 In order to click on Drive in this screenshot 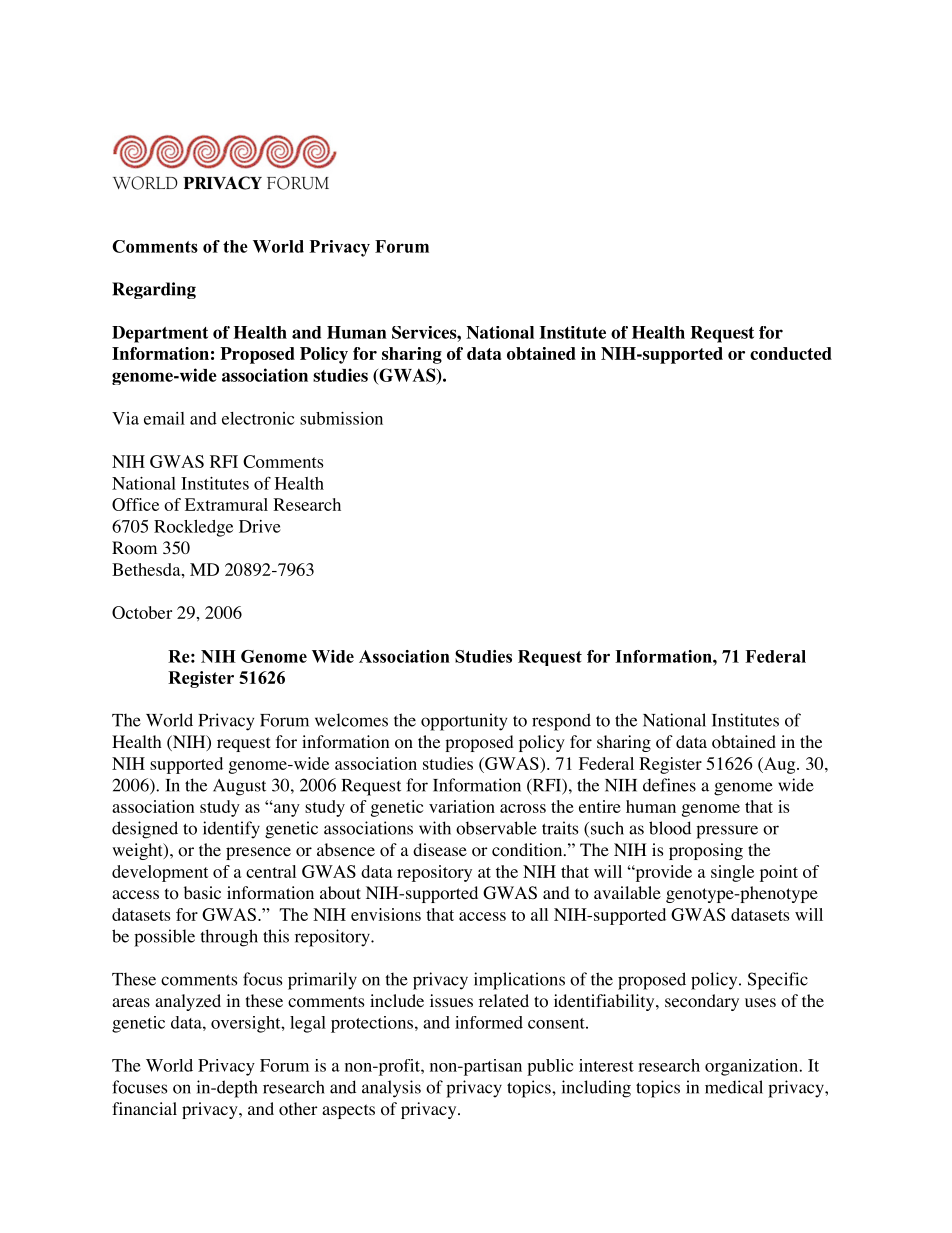, I will do `click(260, 526)`.
